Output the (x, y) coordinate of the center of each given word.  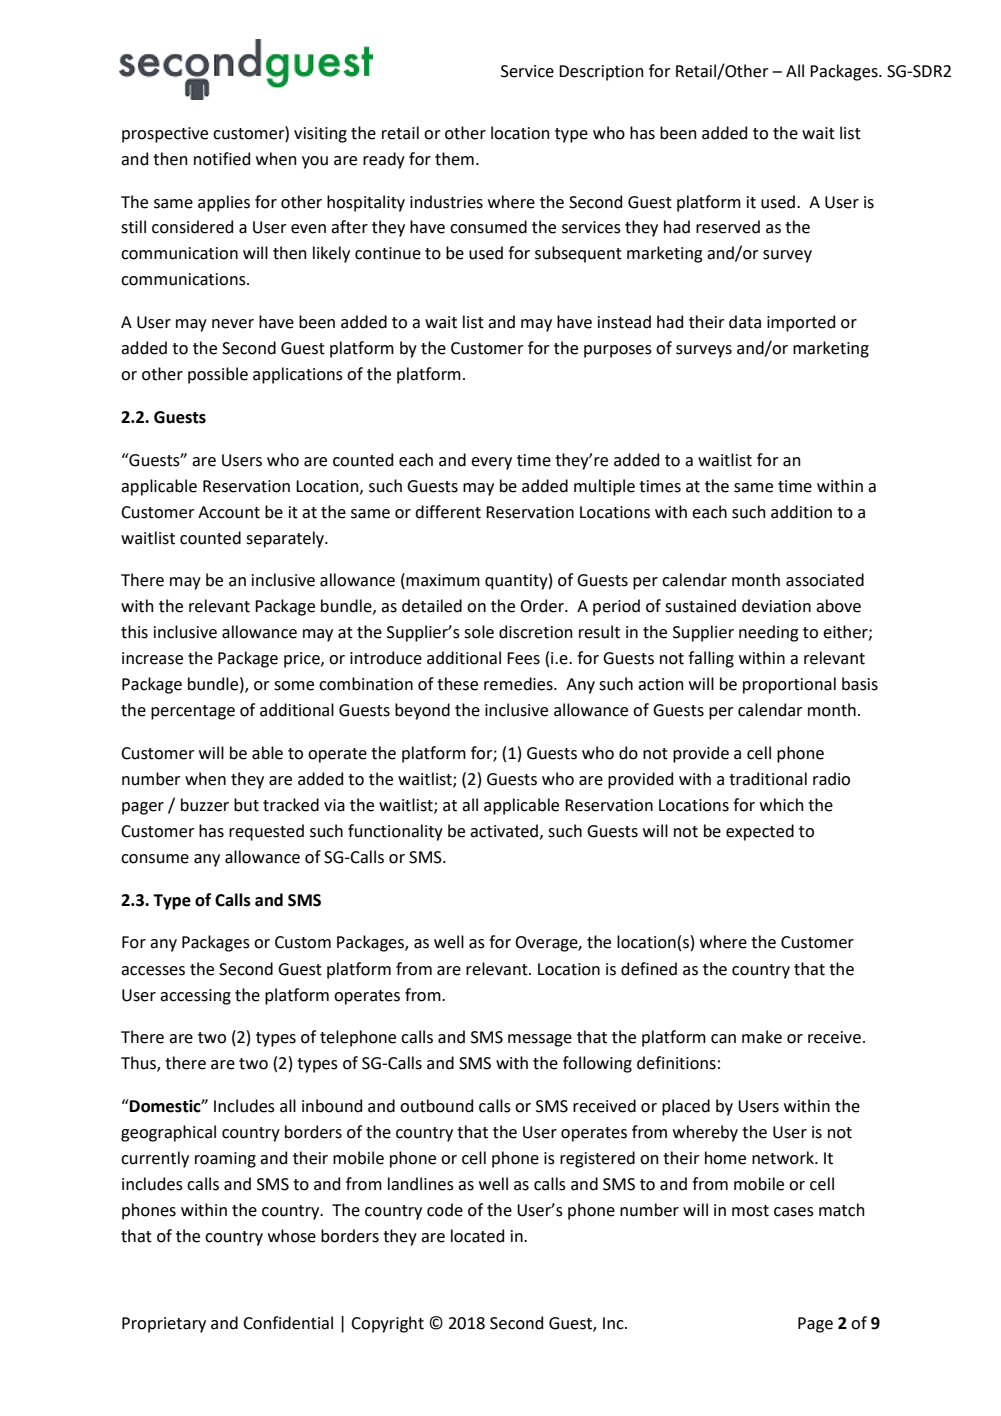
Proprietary (164, 1325)
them (454, 159)
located (477, 1236)
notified (222, 159)
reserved (728, 227)
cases (794, 1212)
